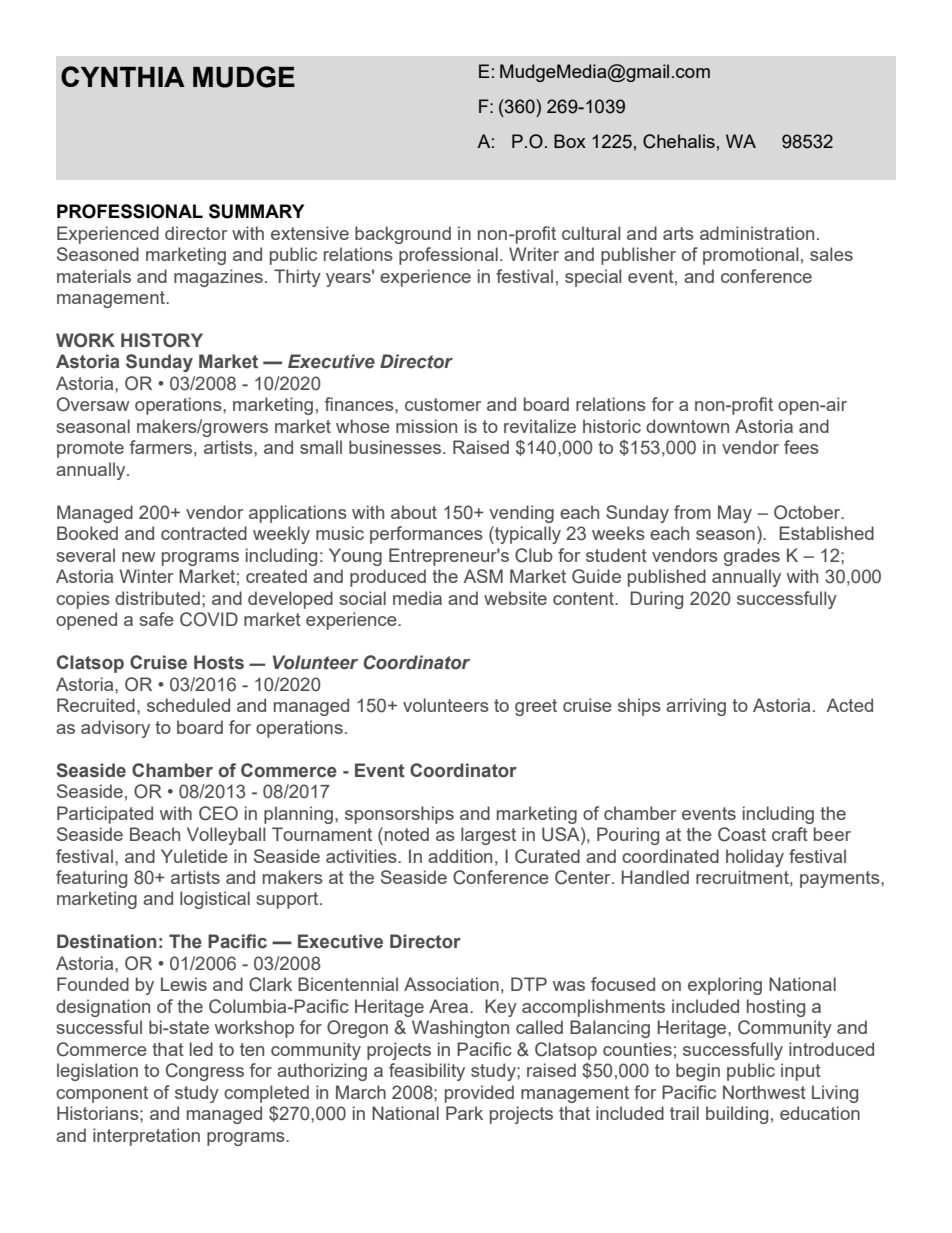 This page has height=1233, width=952. What do you see at coordinates (483, 576) in the page?
I see `ASM` at bounding box center [483, 576].
